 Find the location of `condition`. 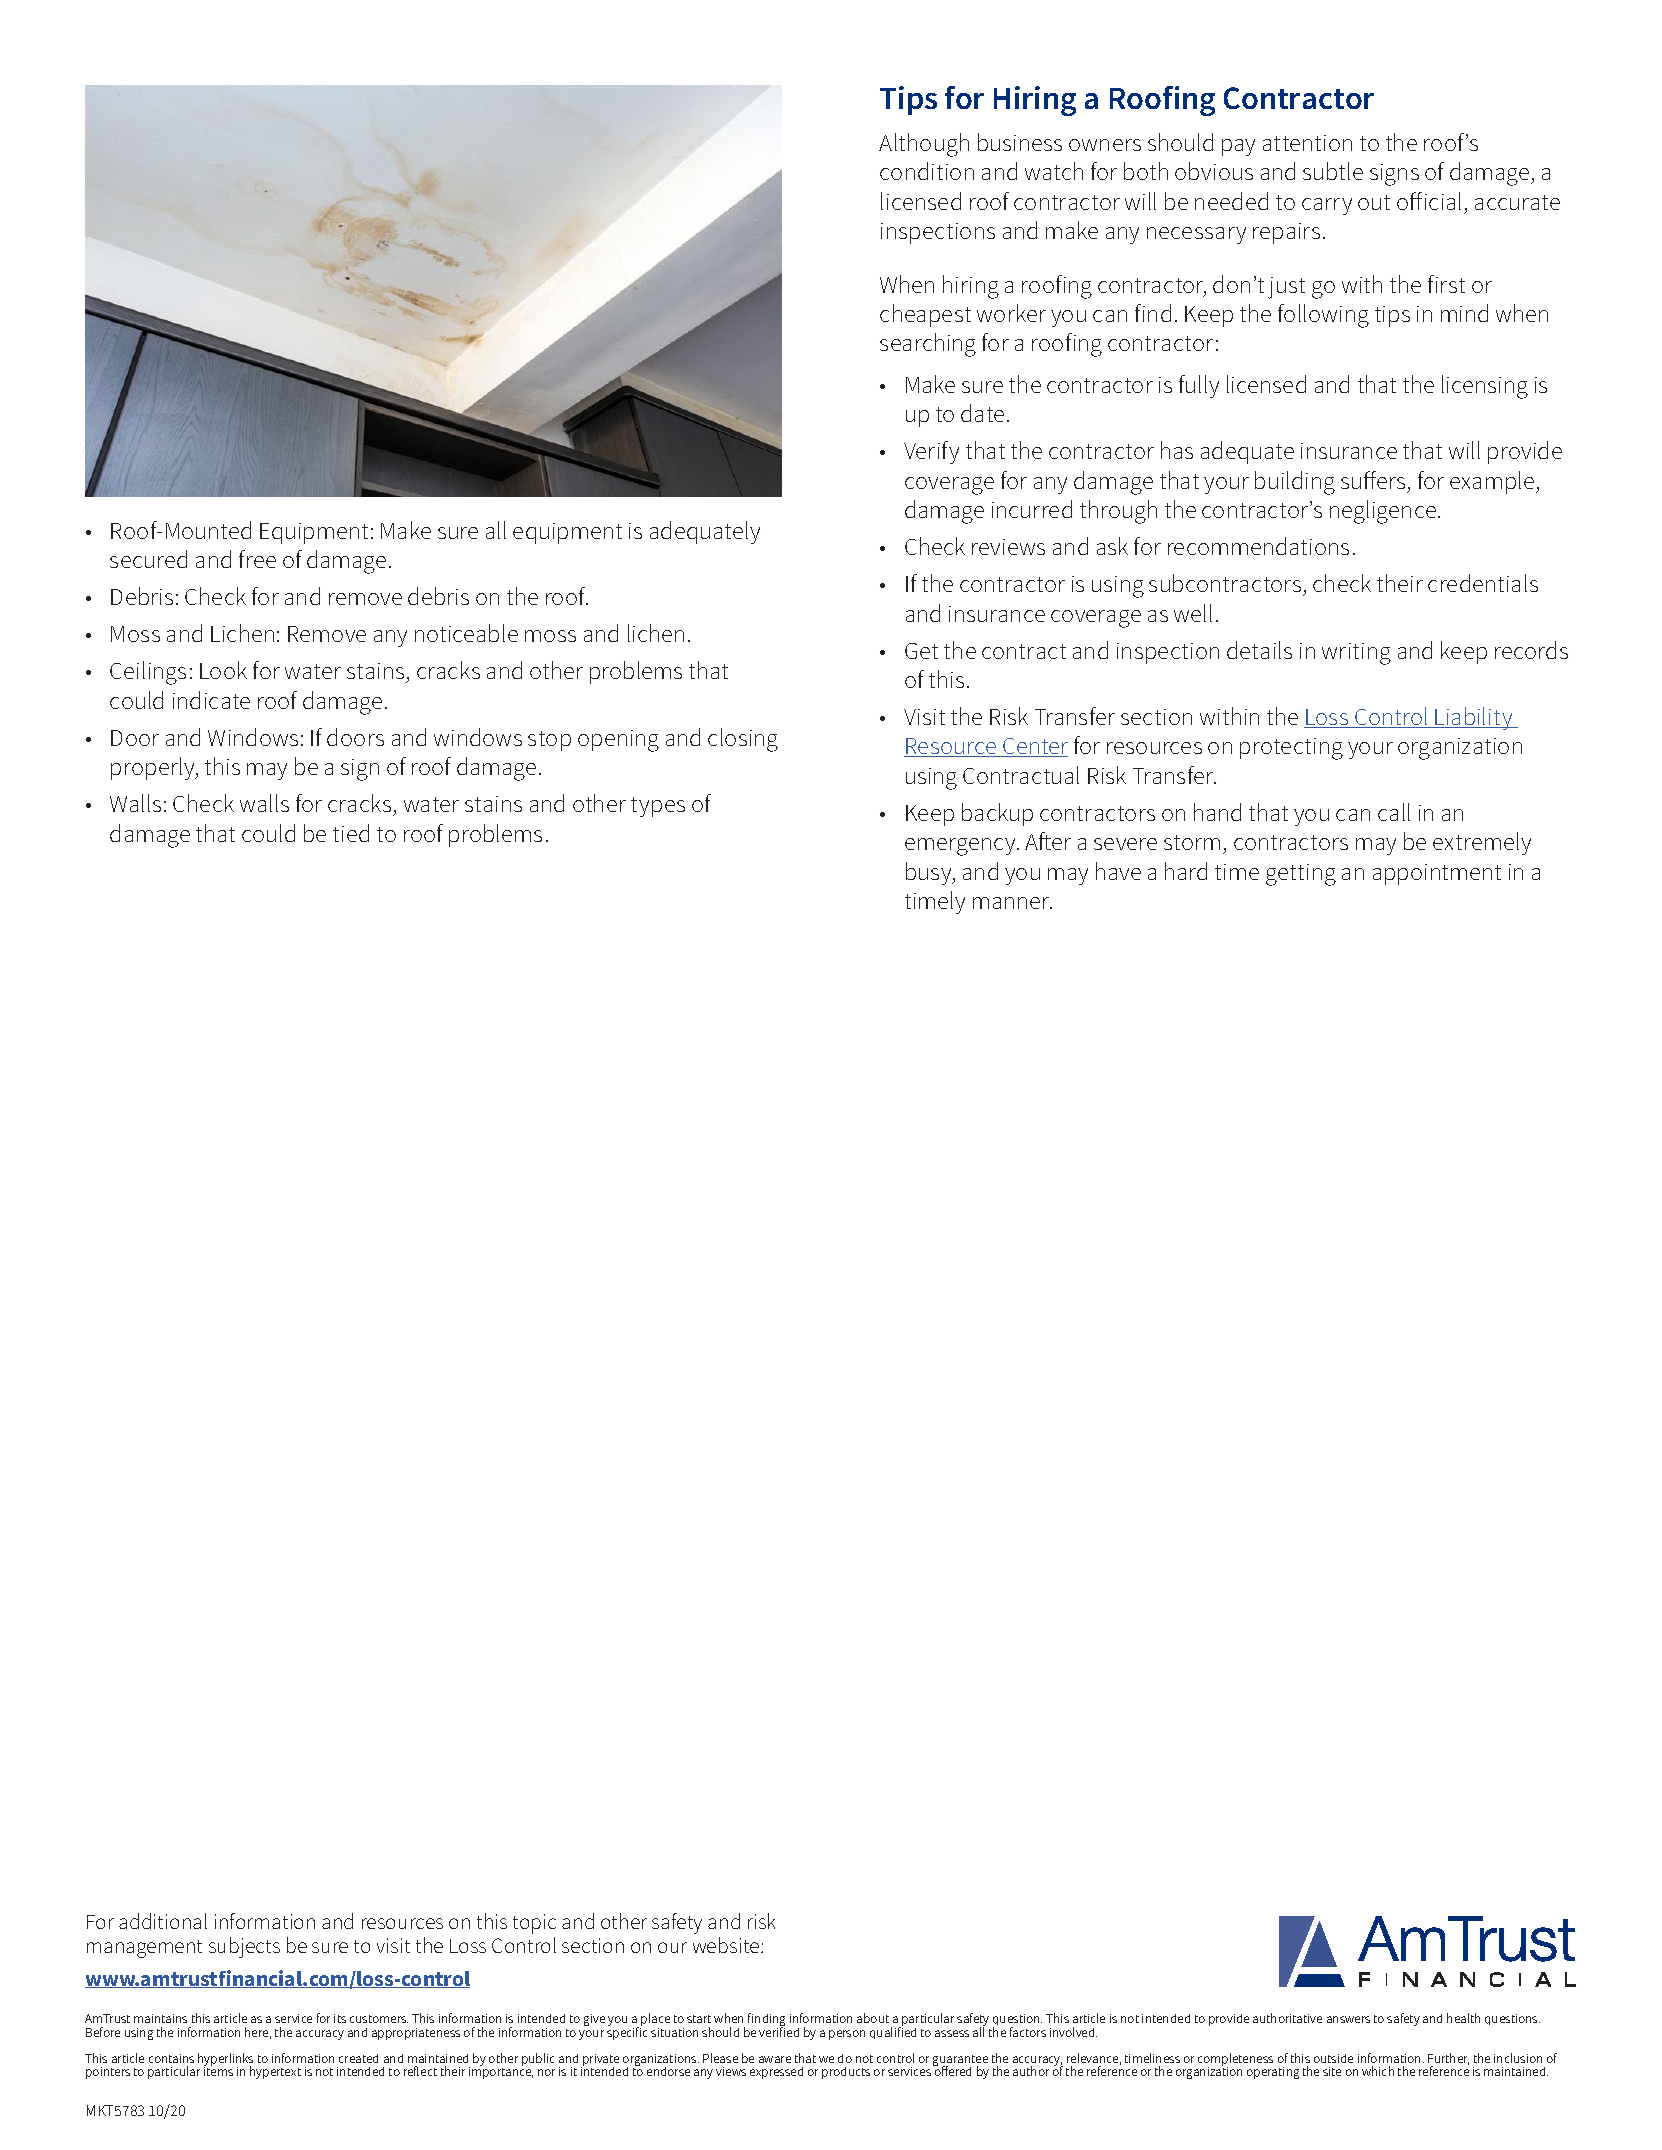

condition is located at coordinates (927, 171).
